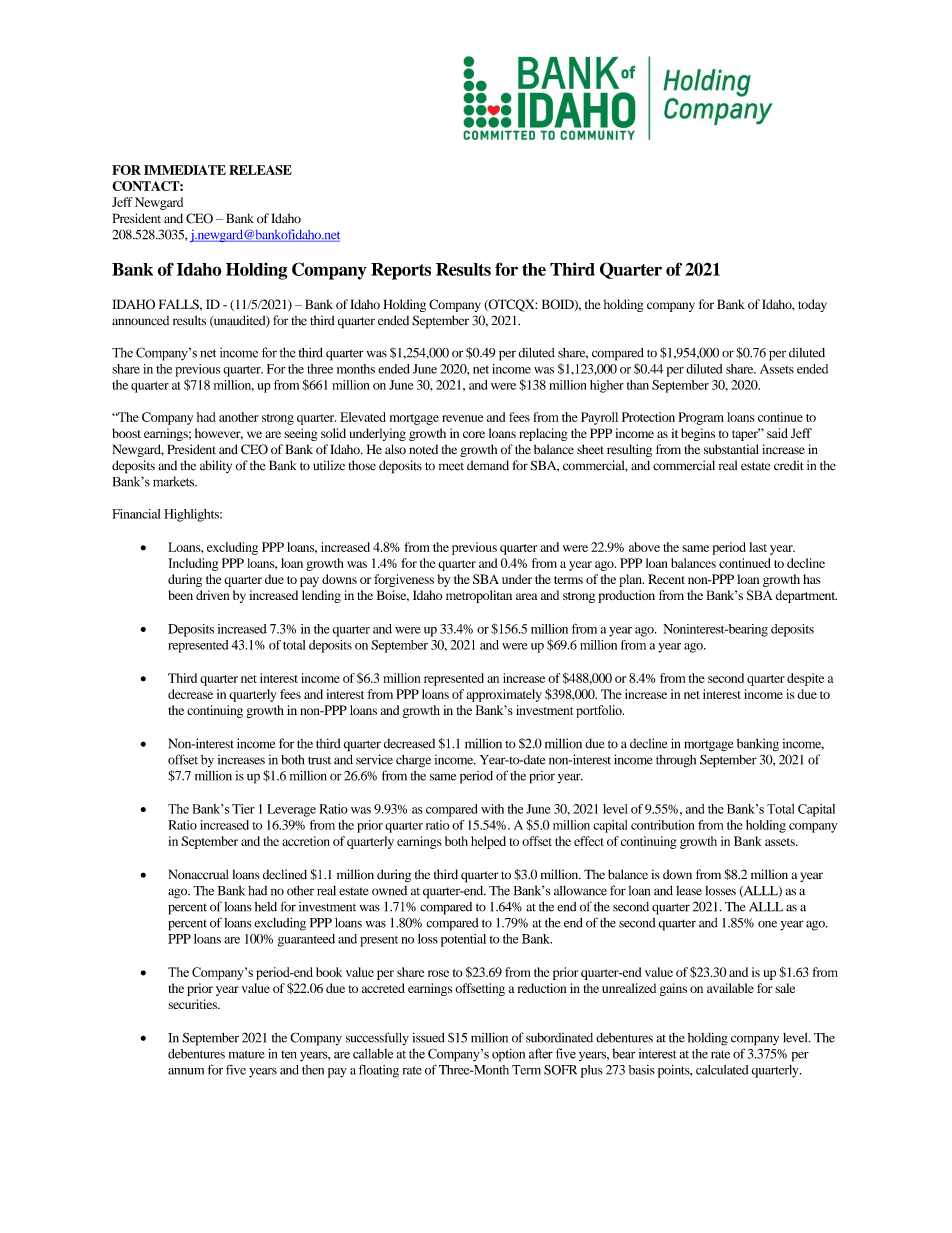 Image resolution: width=952 pixels, height=1233 pixels. I want to click on helped, so click(488, 842).
